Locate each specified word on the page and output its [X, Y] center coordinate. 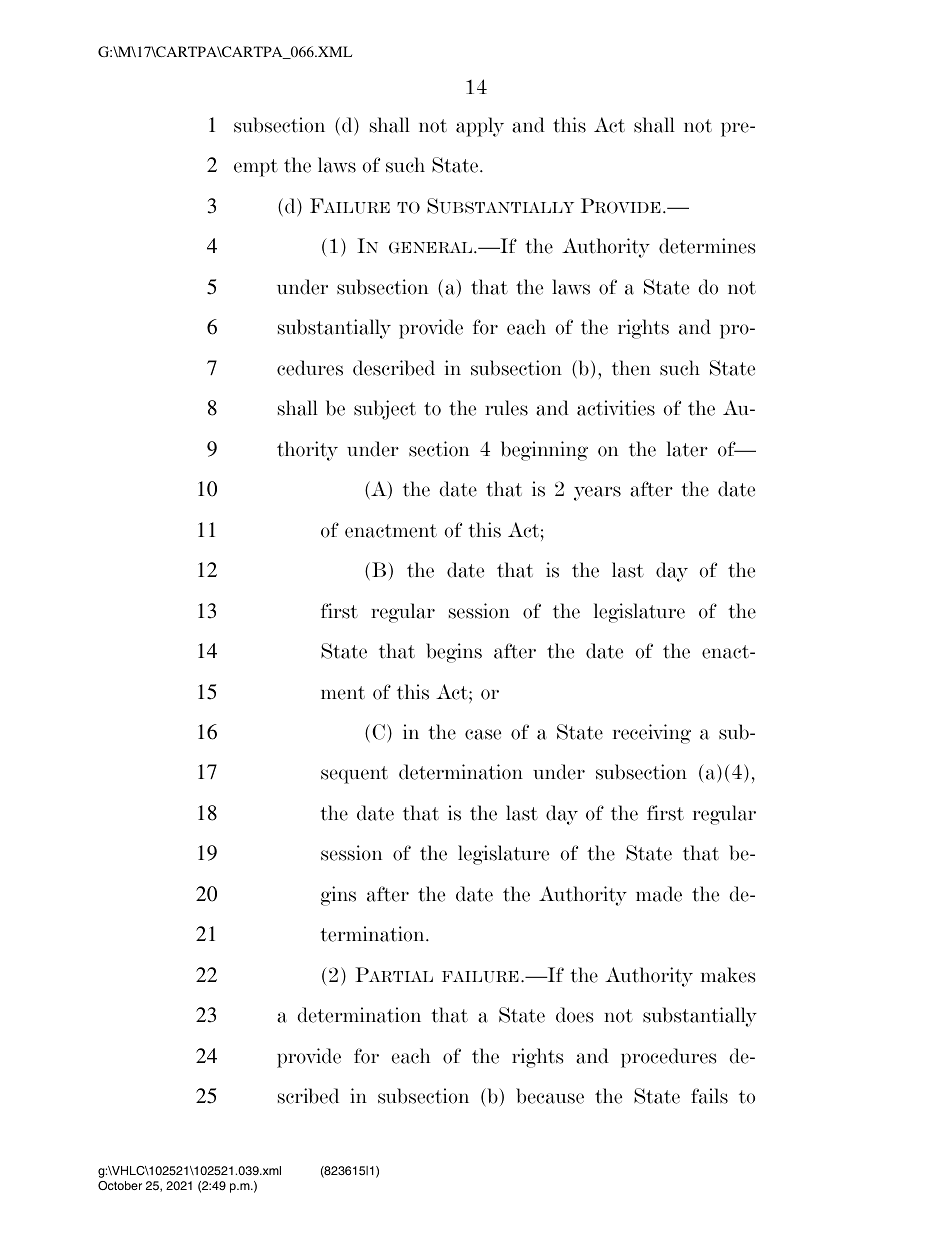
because [550, 1096]
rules [506, 408]
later [687, 449]
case [483, 734]
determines [707, 246]
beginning [544, 451]
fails [709, 1096]
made [659, 894]
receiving [652, 734]
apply [480, 127]
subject [385, 410]
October [120, 1185]
